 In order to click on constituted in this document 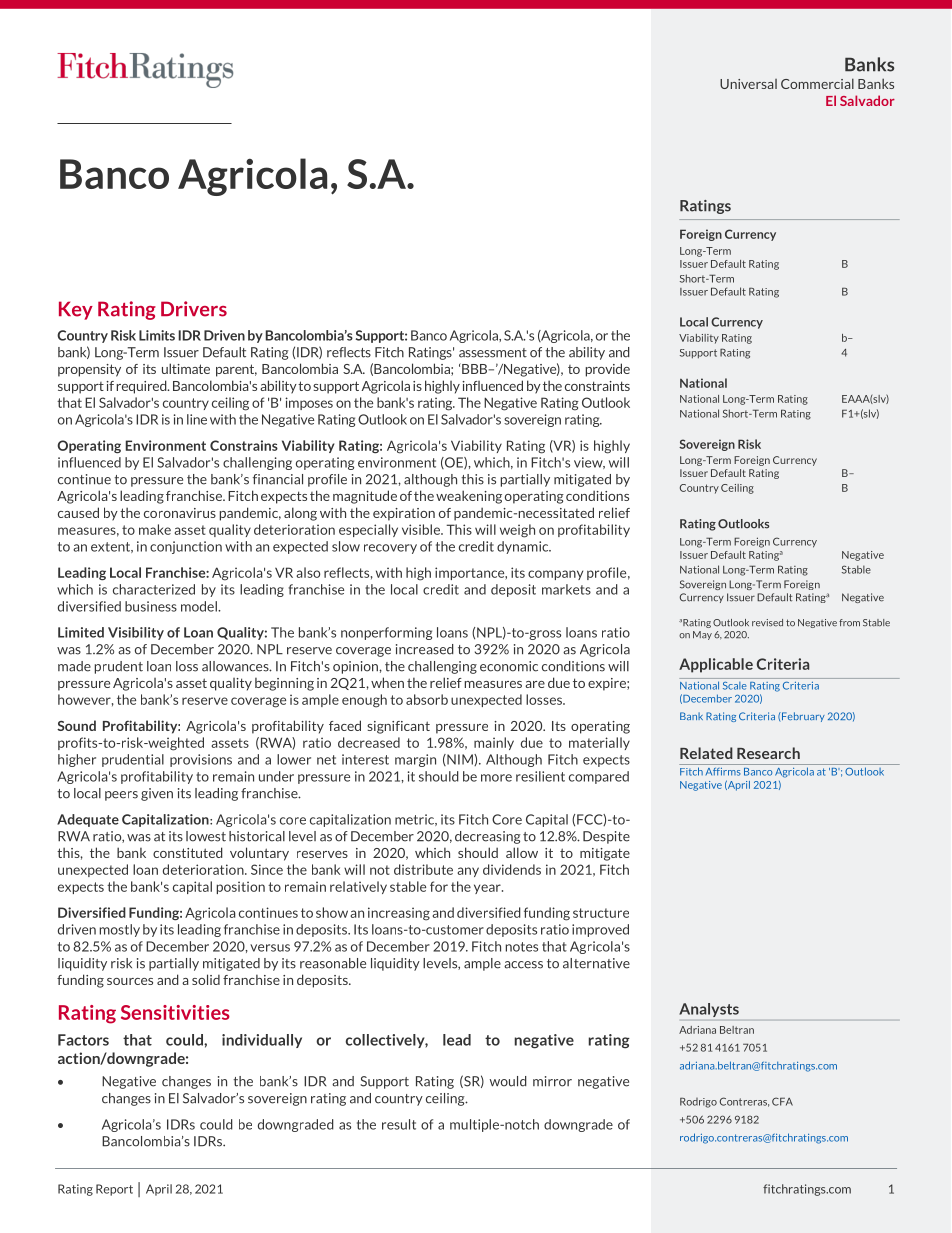, I will do `click(188, 852)`.
